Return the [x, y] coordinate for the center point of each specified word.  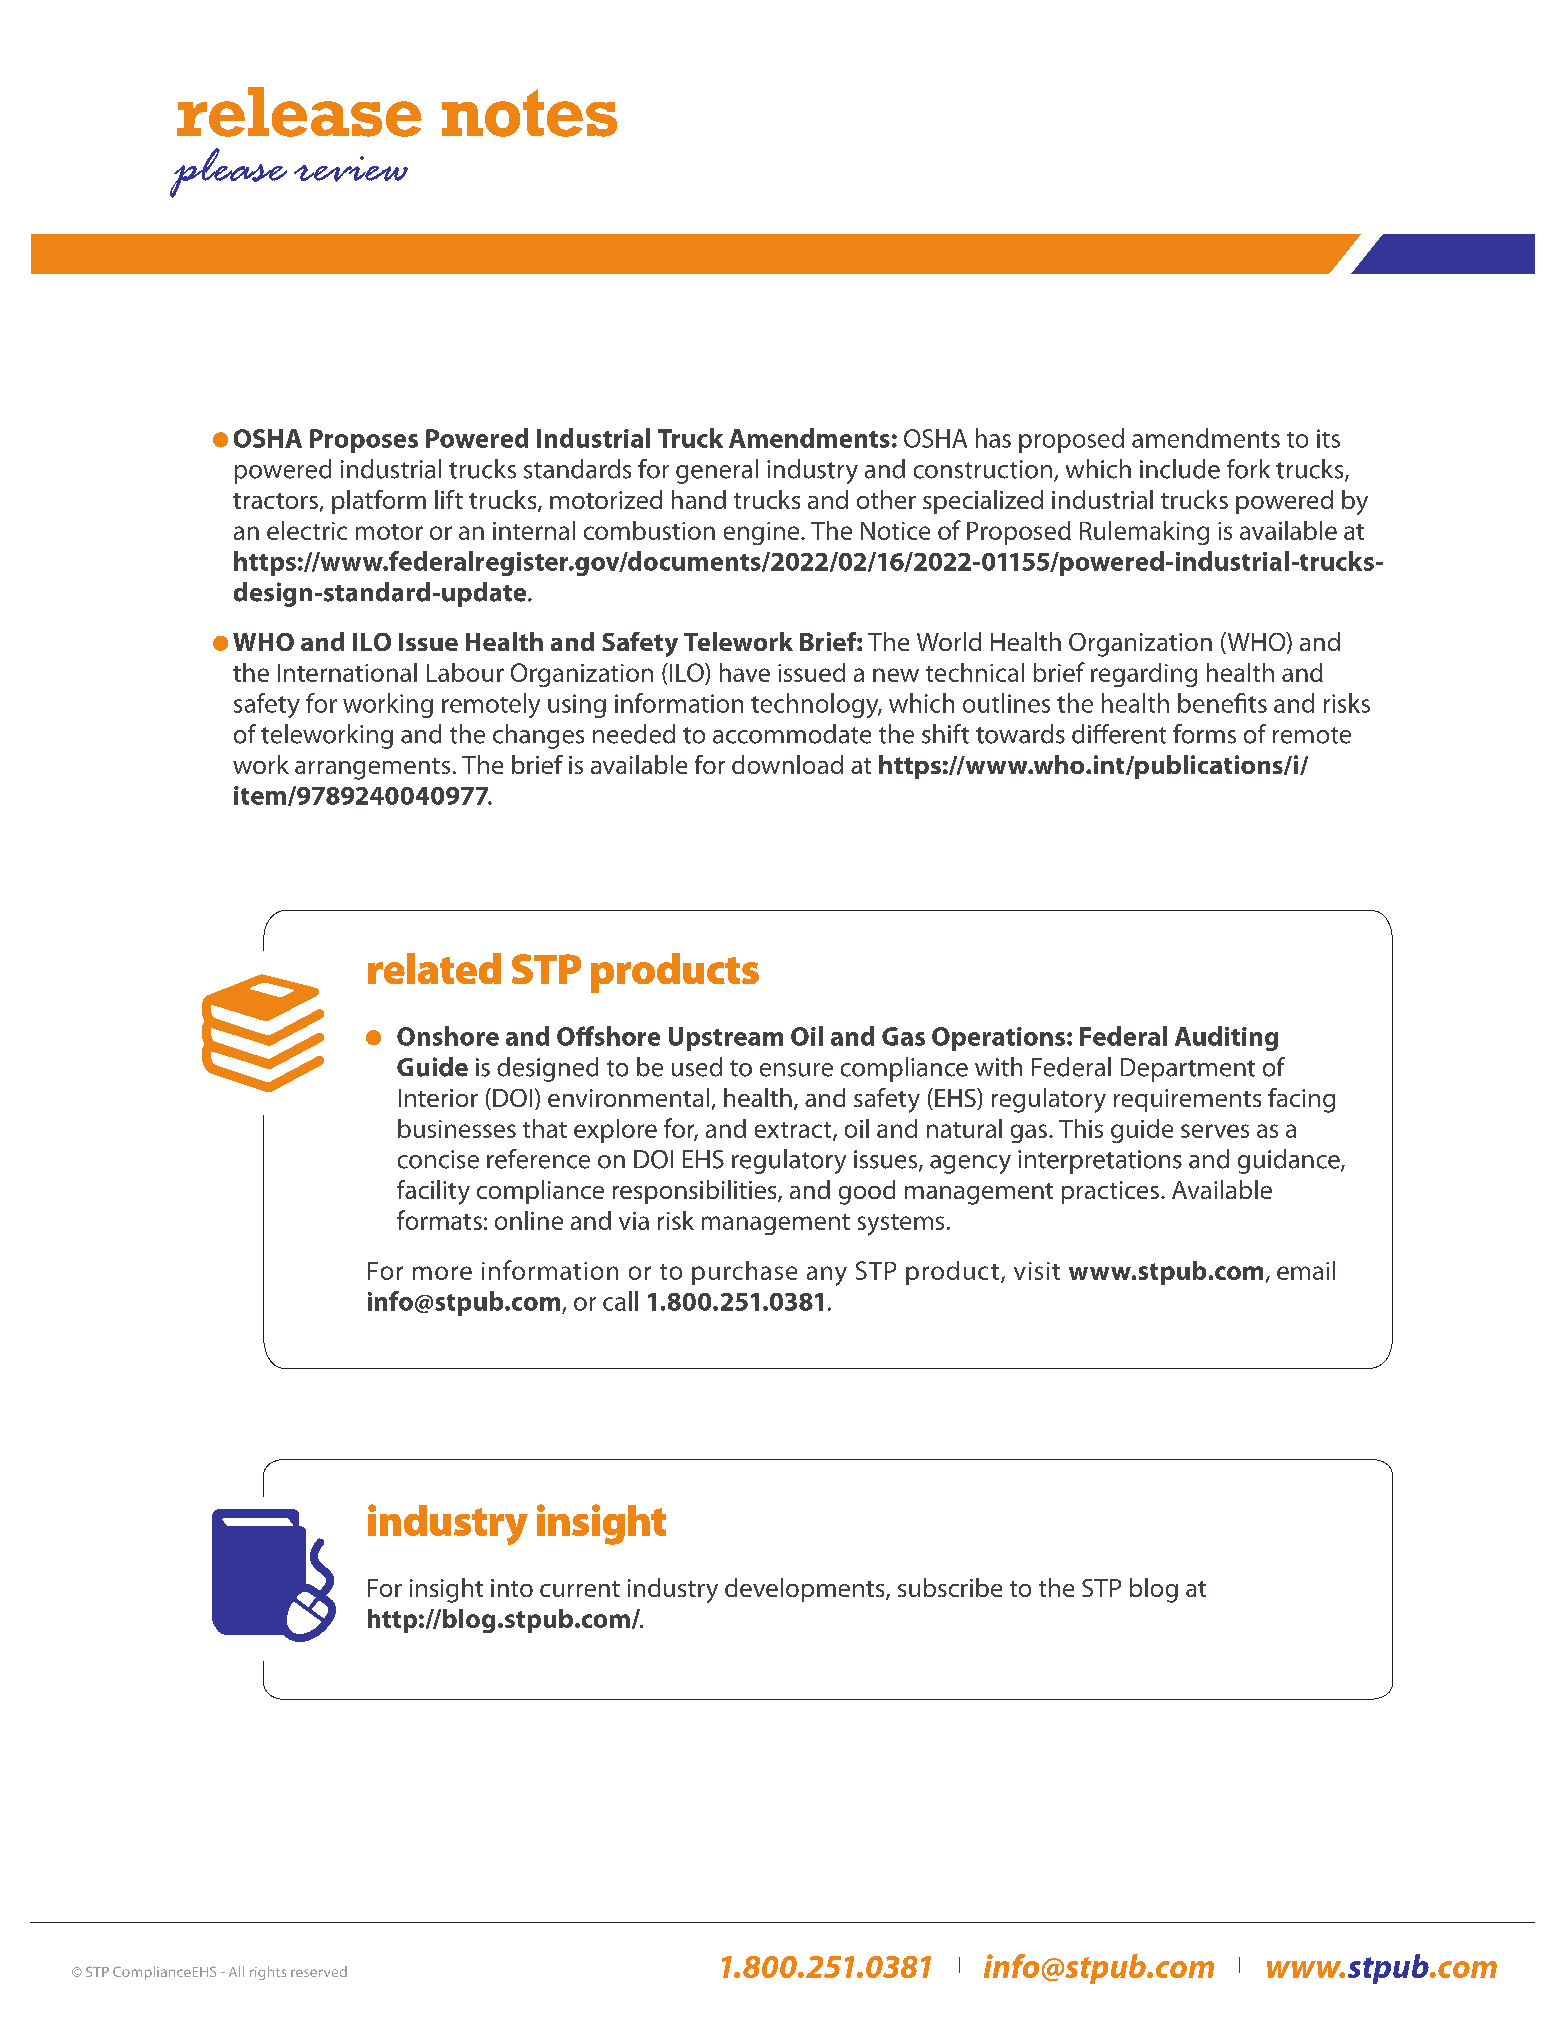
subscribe [950, 1587]
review [351, 169]
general [717, 471]
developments [806, 1590]
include [1180, 469]
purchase [744, 1273]
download [787, 764]
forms [1204, 734]
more [442, 1273]
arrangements [372, 769]
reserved [319, 1971]
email [1306, 1270]
